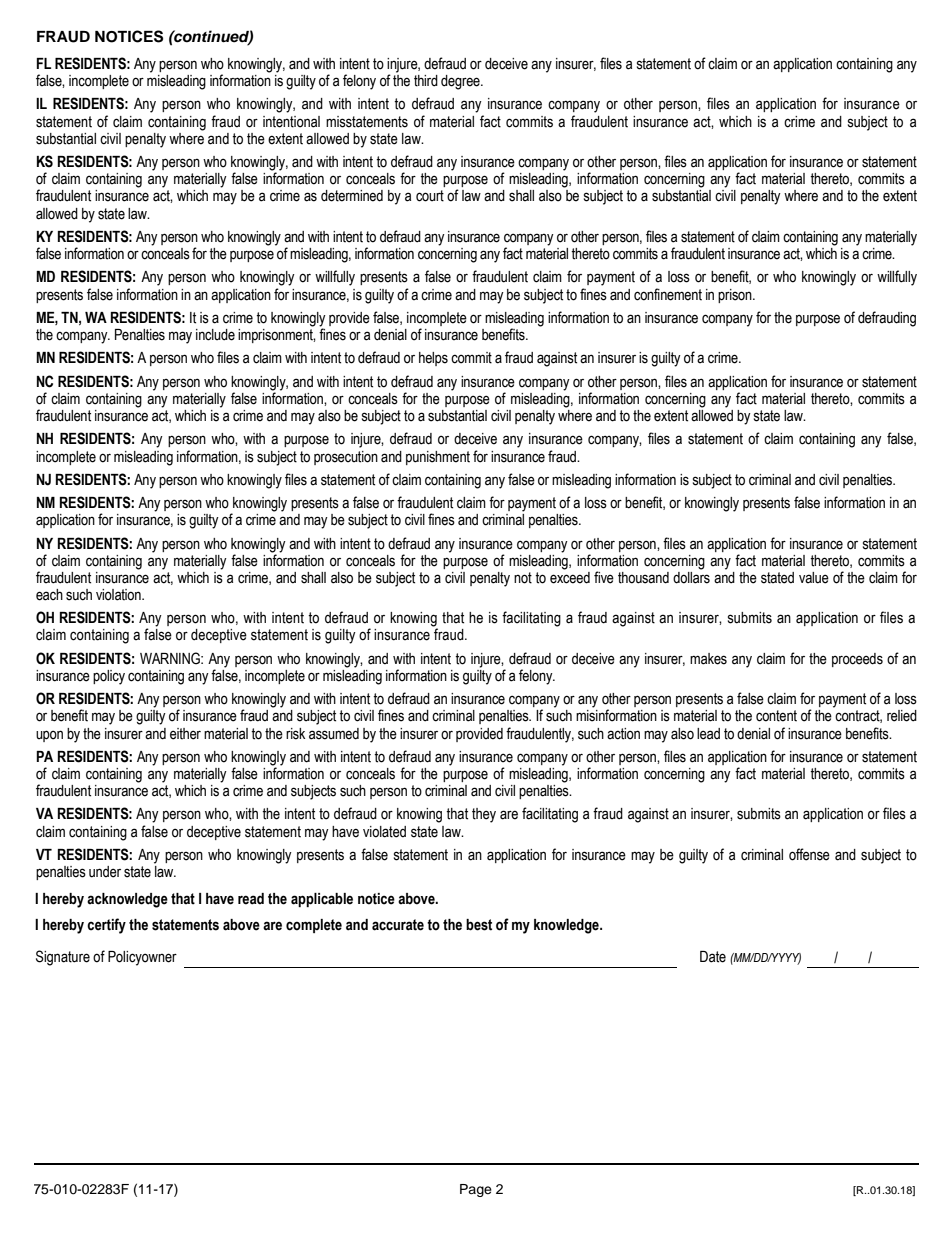 This screenshot has height=1233, width=952. I want to click on punishment, so click(438, 458).
